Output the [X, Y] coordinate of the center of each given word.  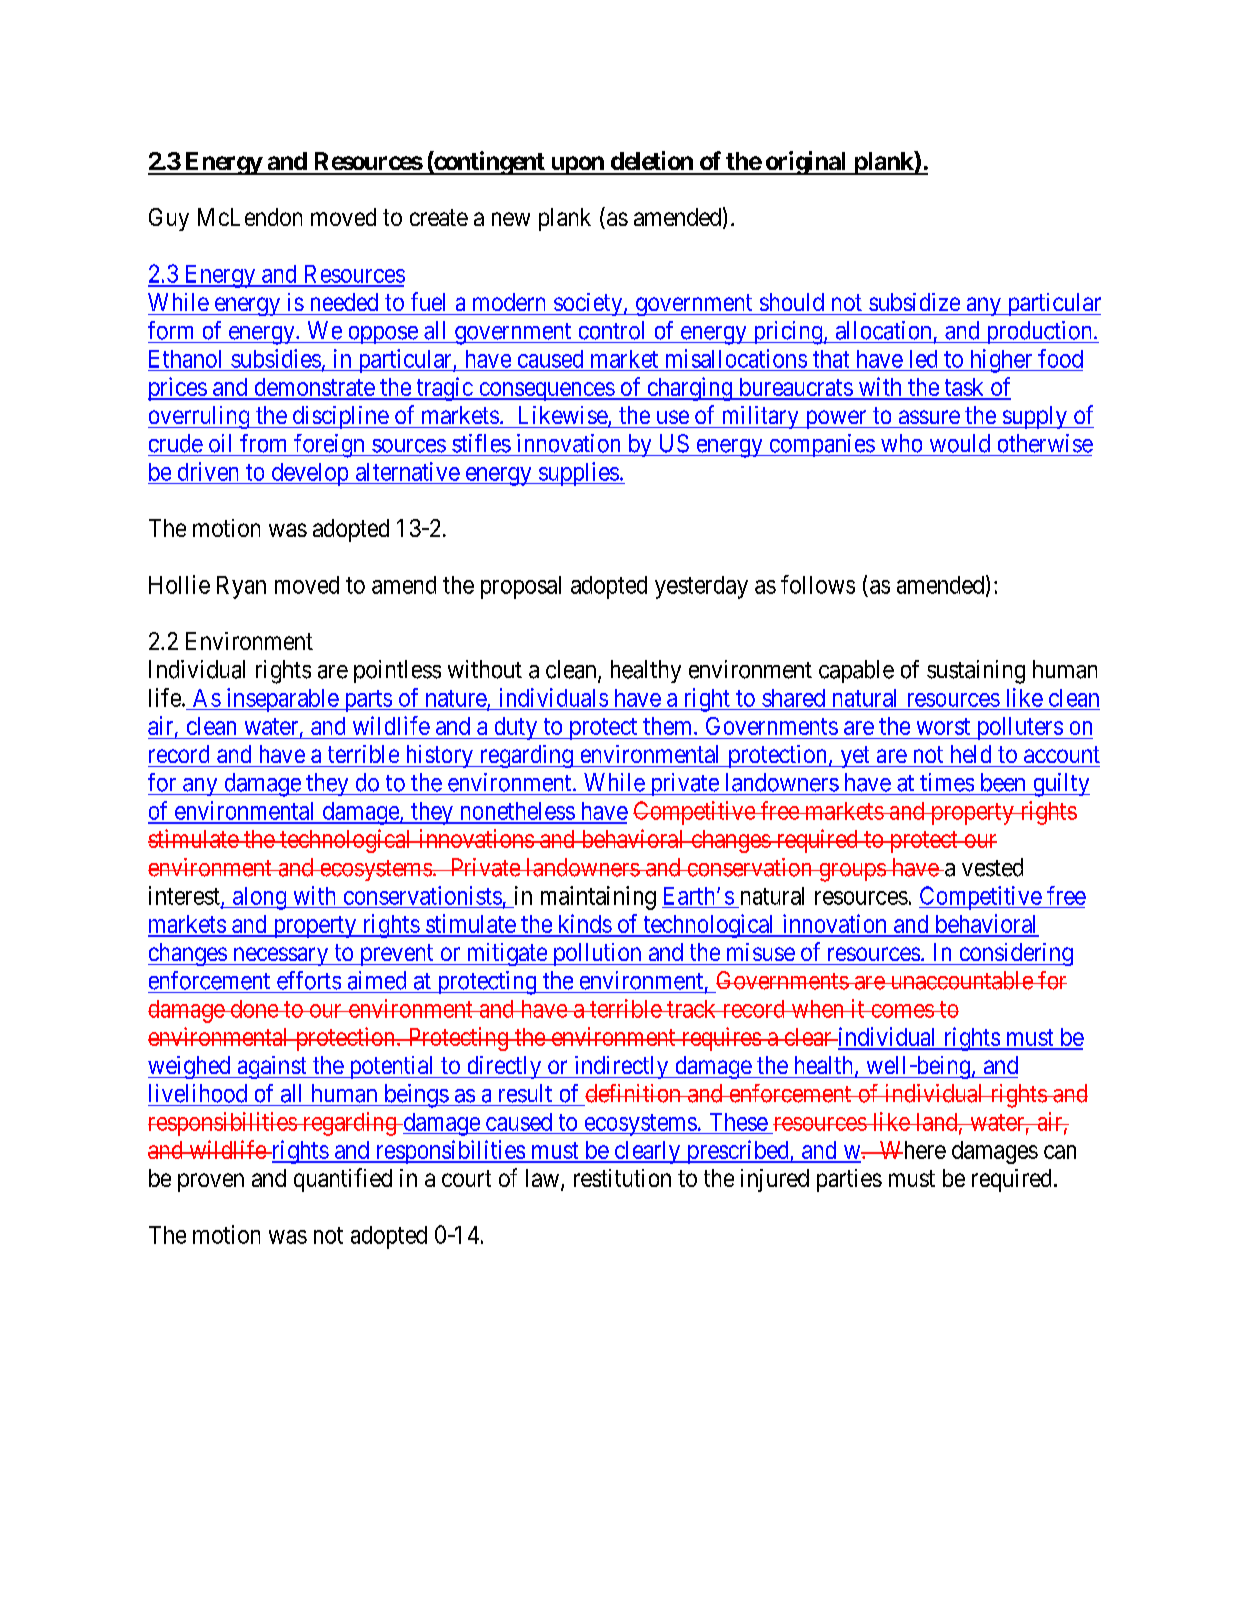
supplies [578, 474]
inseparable [282, 700]
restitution [622, 1178]
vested [992, 867]
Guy [169, 219]
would [960, 443]
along [260, 898]
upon [577, 165]
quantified [343, 1180]
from [263, 443]
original [806, 163]
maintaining [598, 898]
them [669, 726]
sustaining [976, 672]
